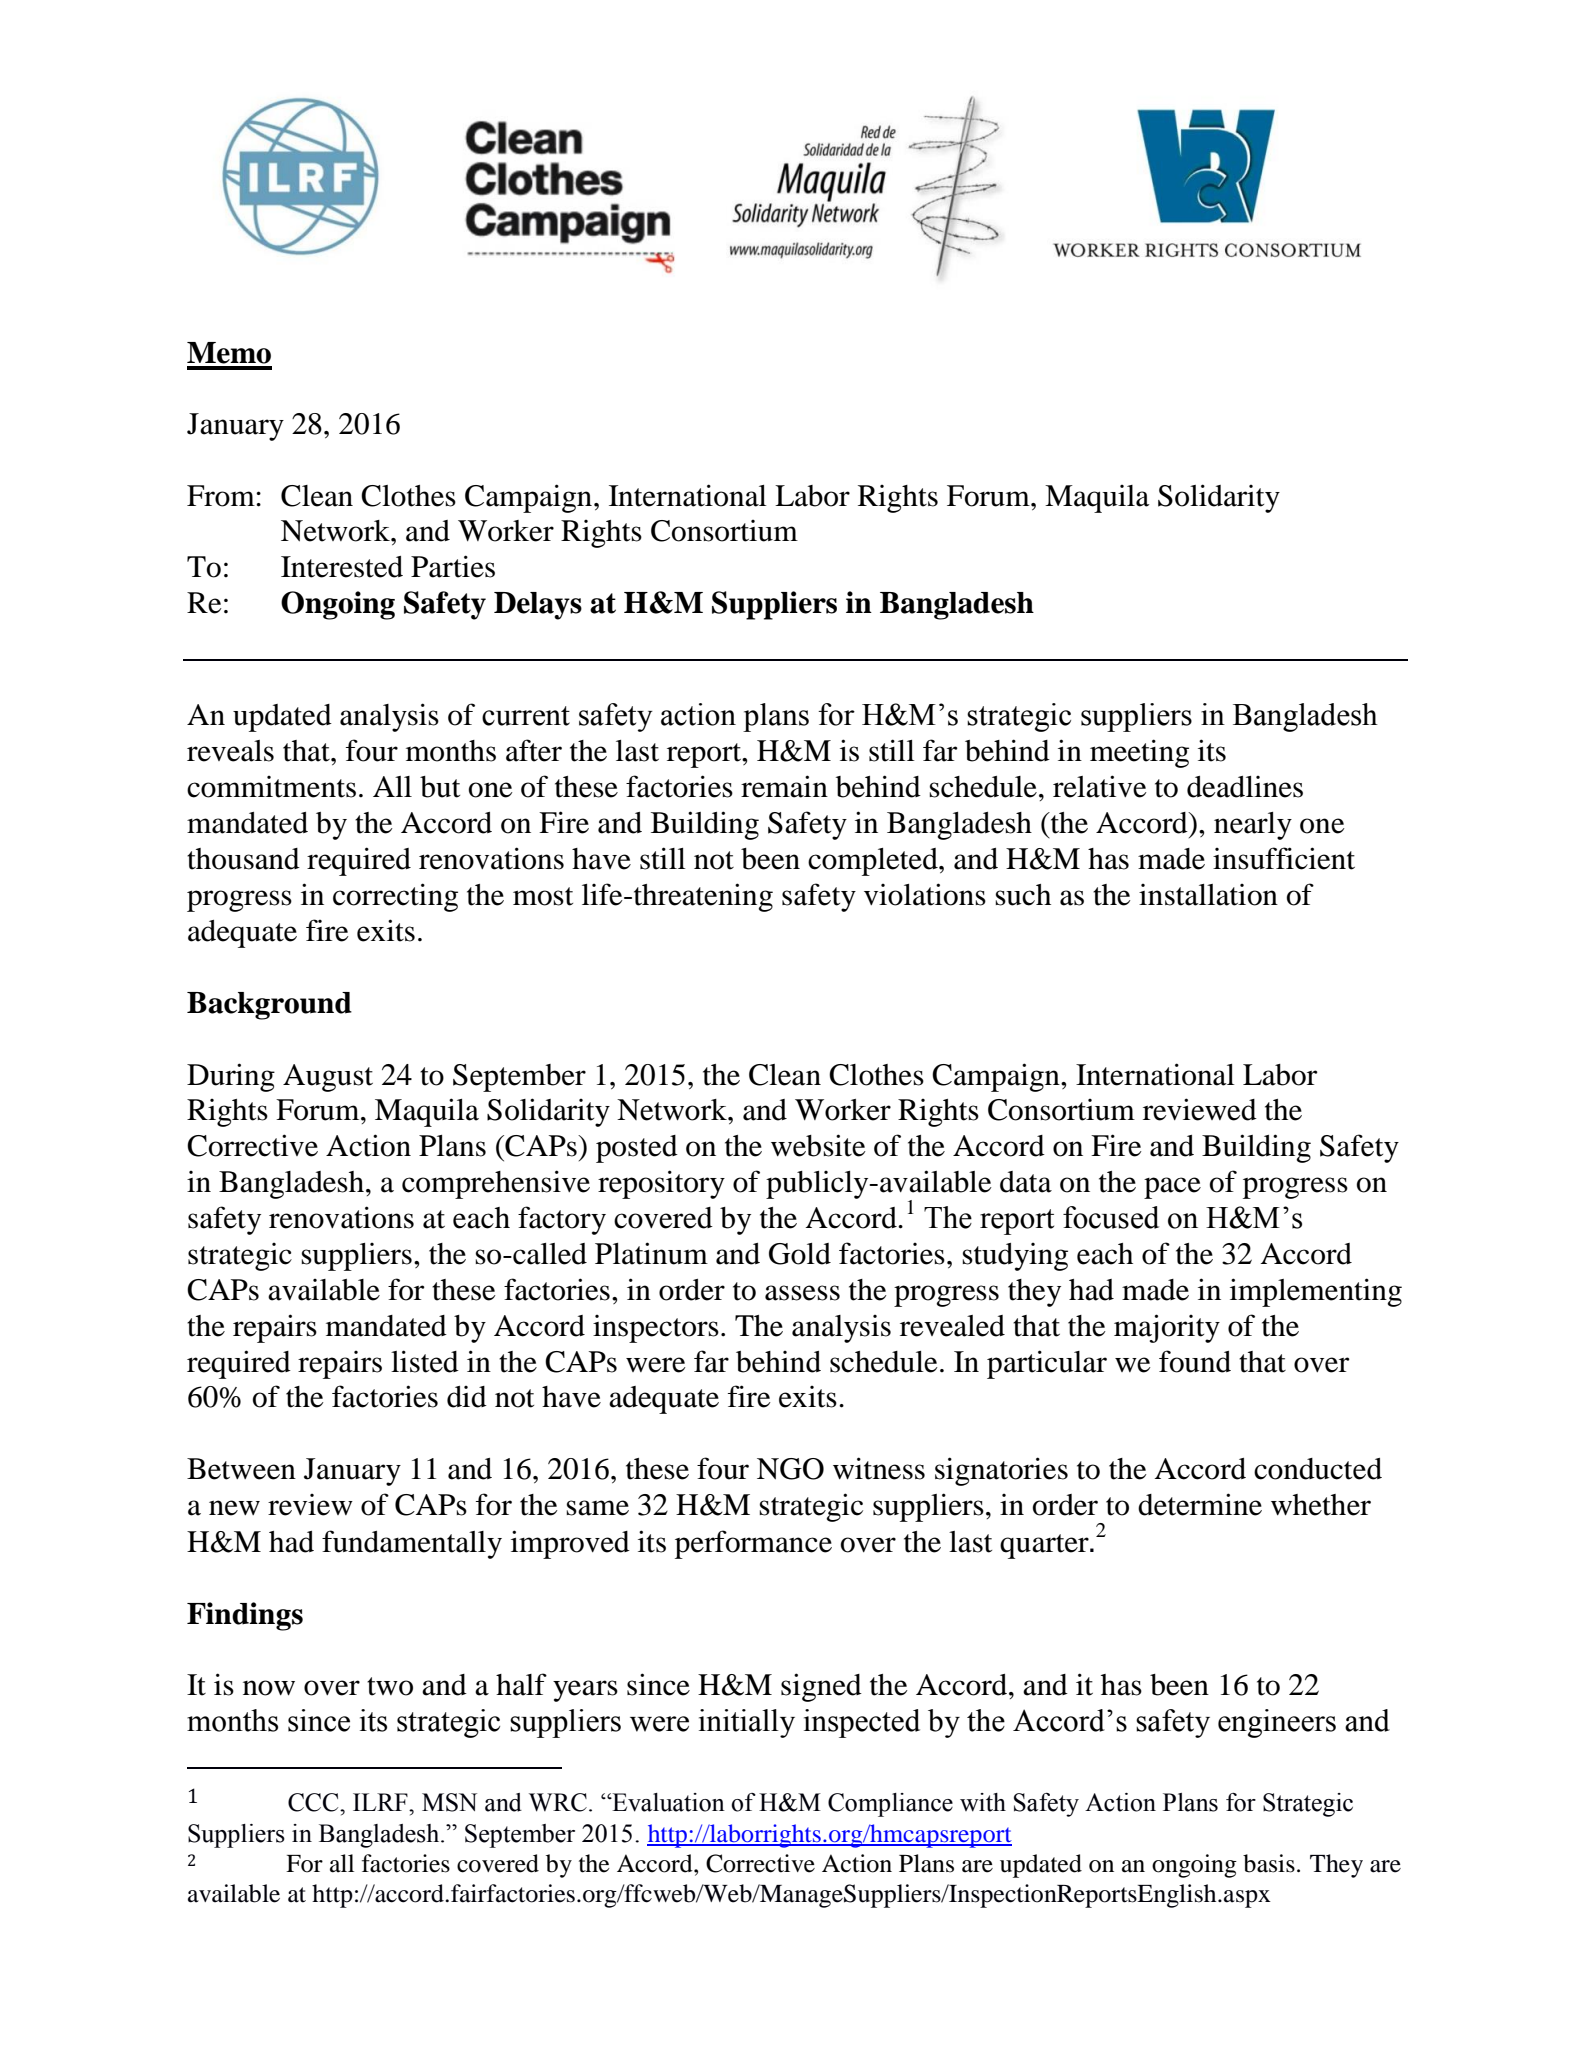  What do you see at coordinates (314, 1802) in the document?
I see `CCC` at bounding box center [314, 1802].
